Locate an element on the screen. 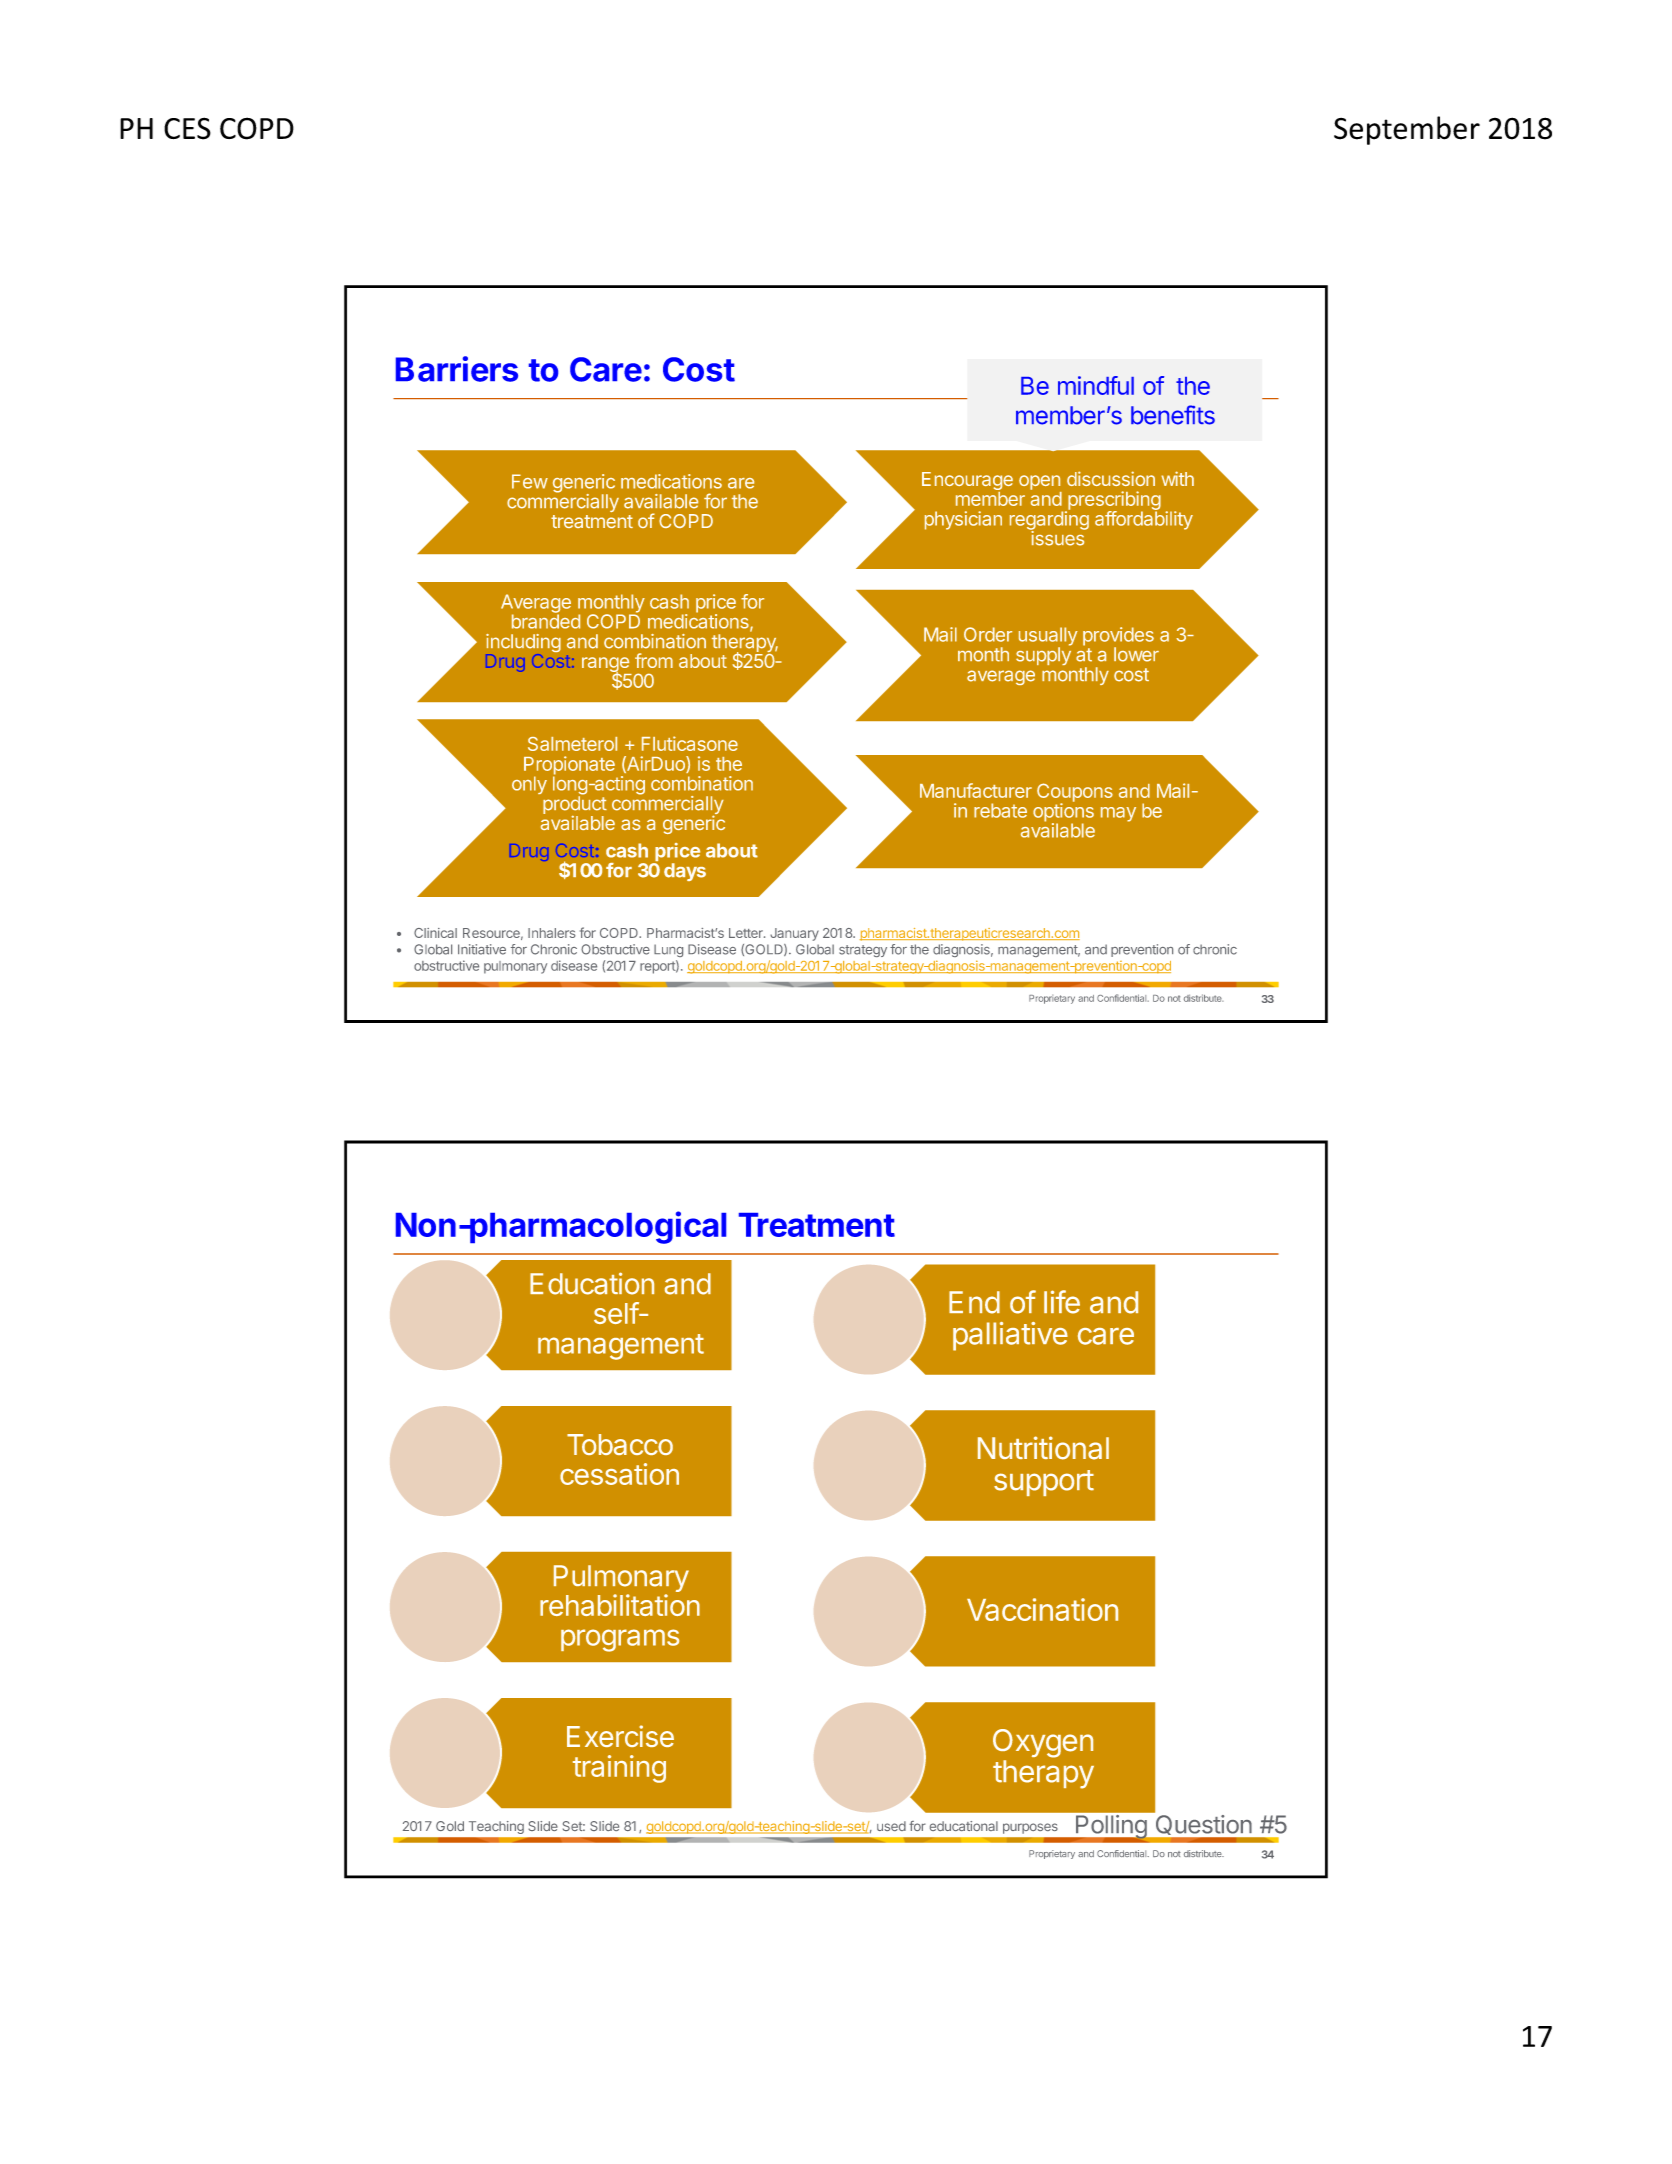 The width and height of the screenshot is (1672, 2164). may is located at coordinates (1118, 814).
